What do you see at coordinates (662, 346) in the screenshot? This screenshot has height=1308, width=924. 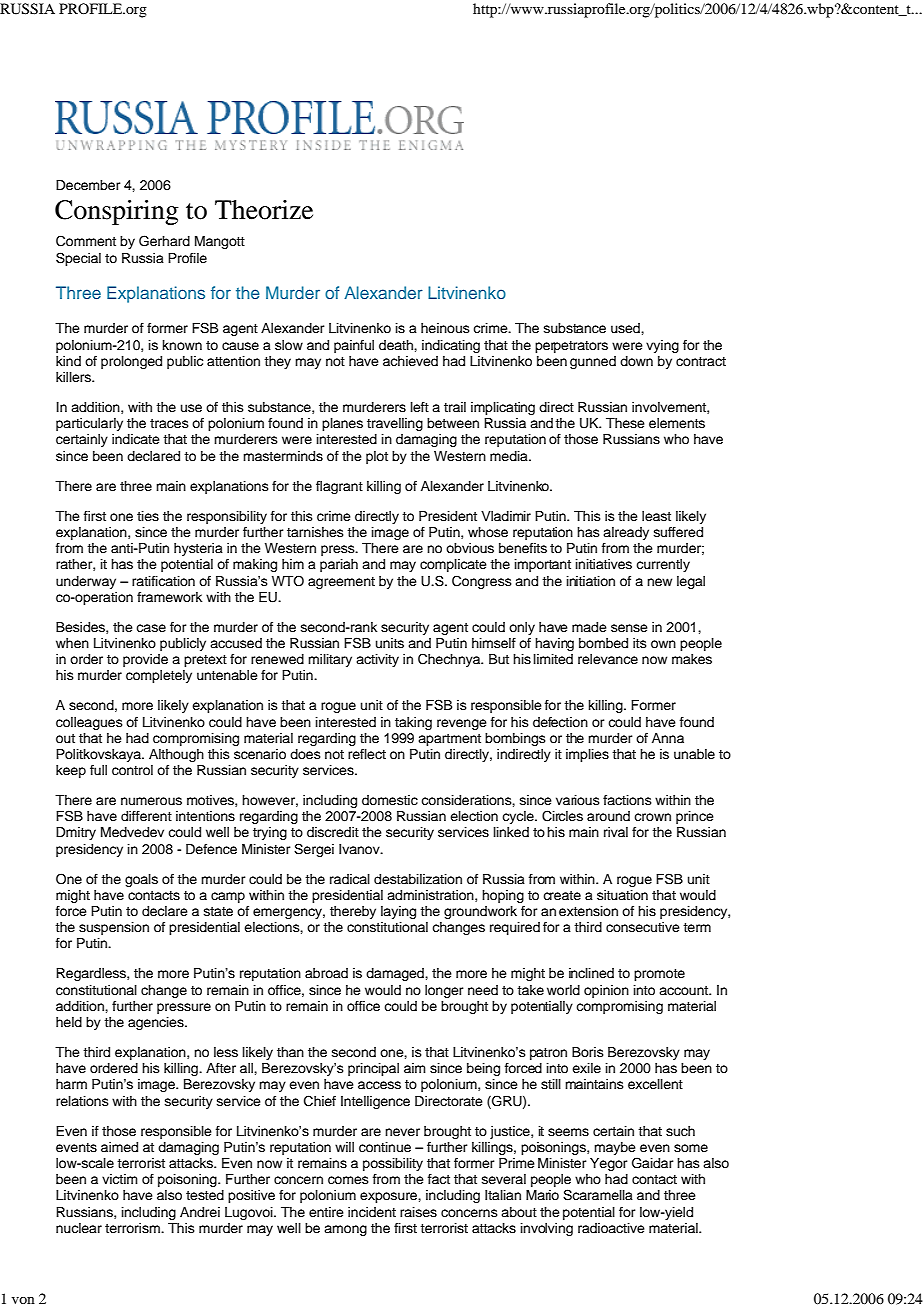 I see `vying` at bounding box center [662, 346].
